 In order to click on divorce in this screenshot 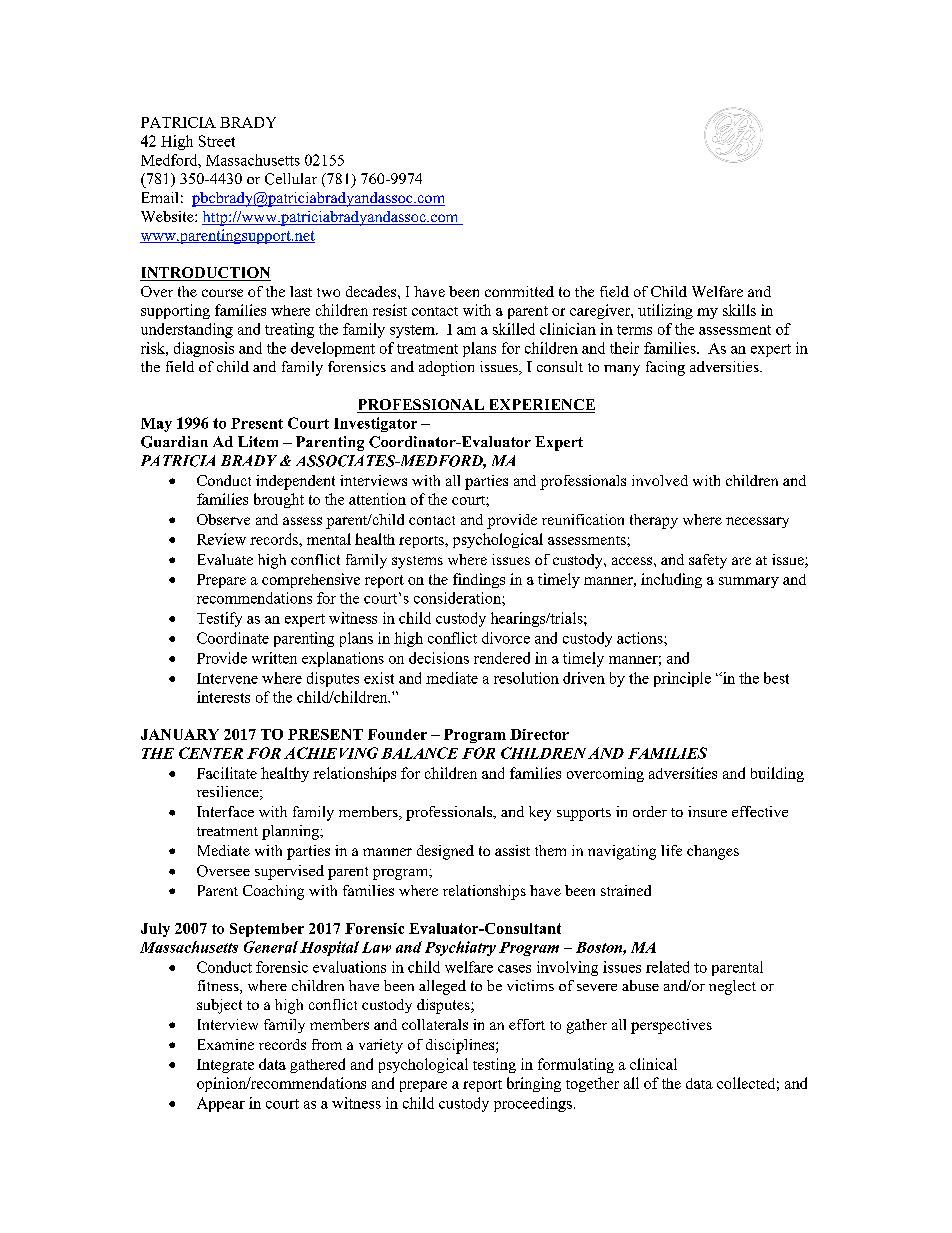, I will do `click(506, 638)`.
